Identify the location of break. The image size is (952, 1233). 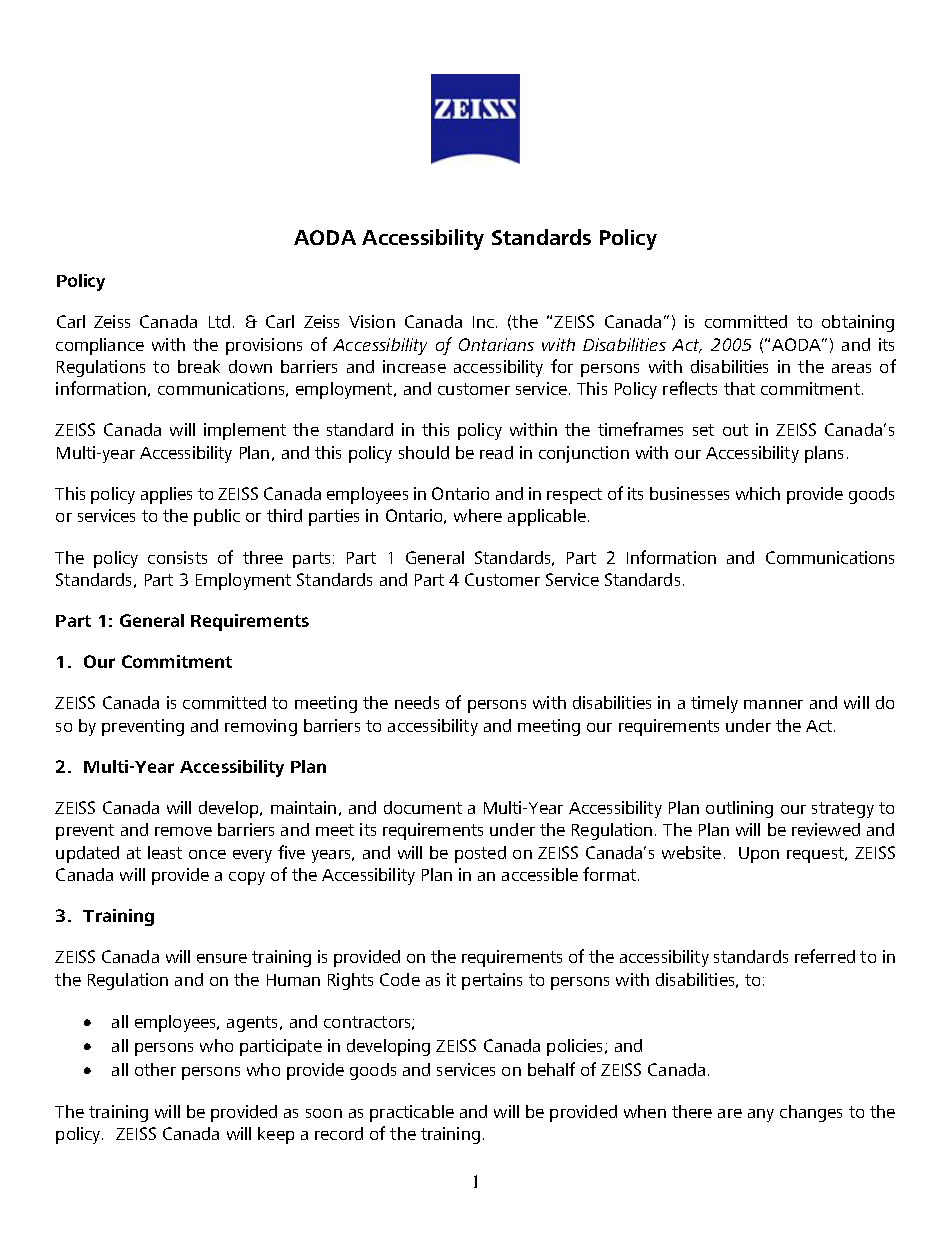
(199, 366).
